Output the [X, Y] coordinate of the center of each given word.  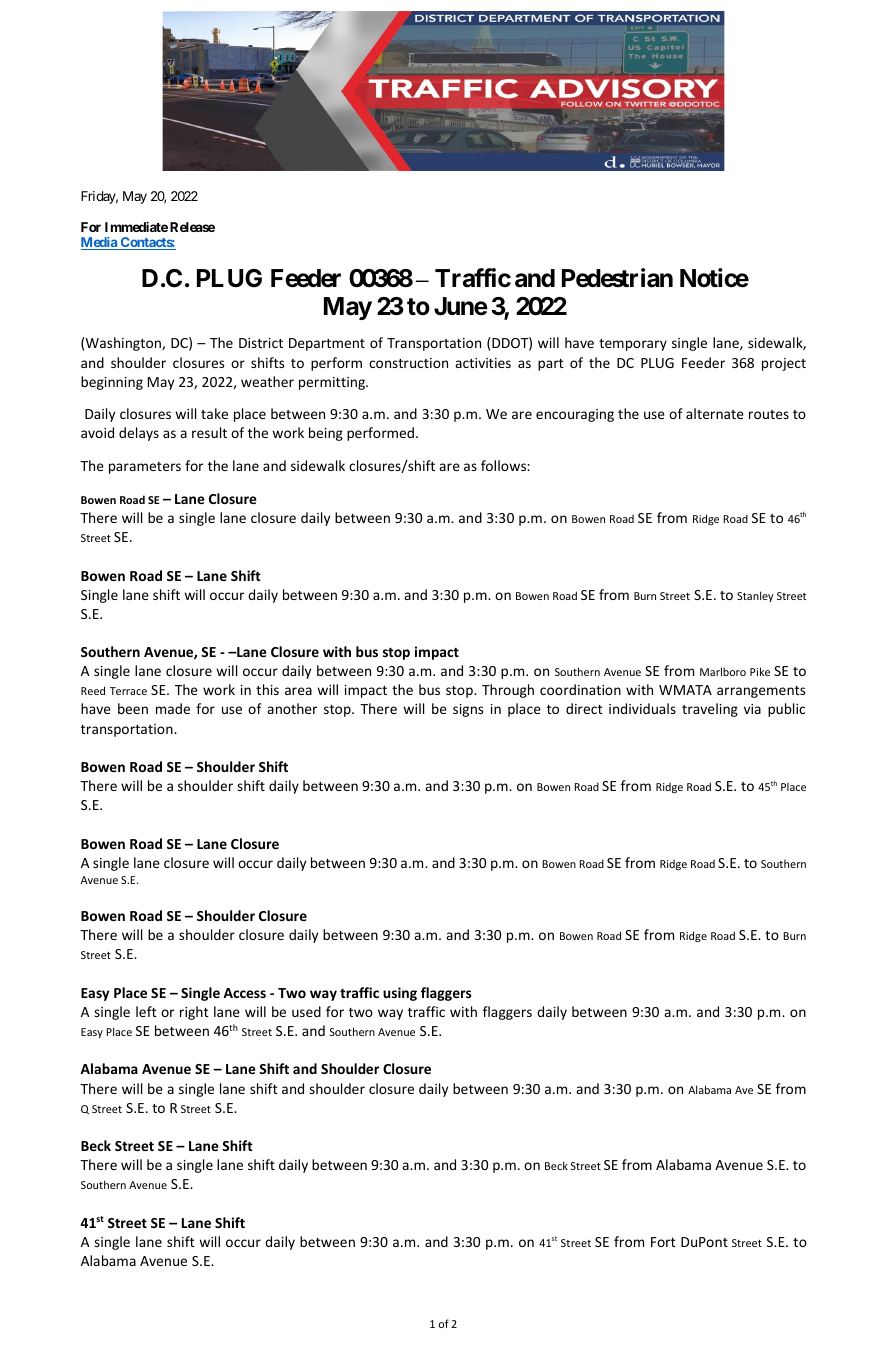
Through [508, 691]
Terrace [128, 691]
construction [408, 363]
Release [192, 227]
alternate [715, 413]
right [194, 1013]
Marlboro [723, 671]
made [173, 708]
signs [468, 710]
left [146, 1011]
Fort [663, 1242]
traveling [710, 710]
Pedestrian [617, 278]
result [209, 432]
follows [504, 465]
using [400, 994]
